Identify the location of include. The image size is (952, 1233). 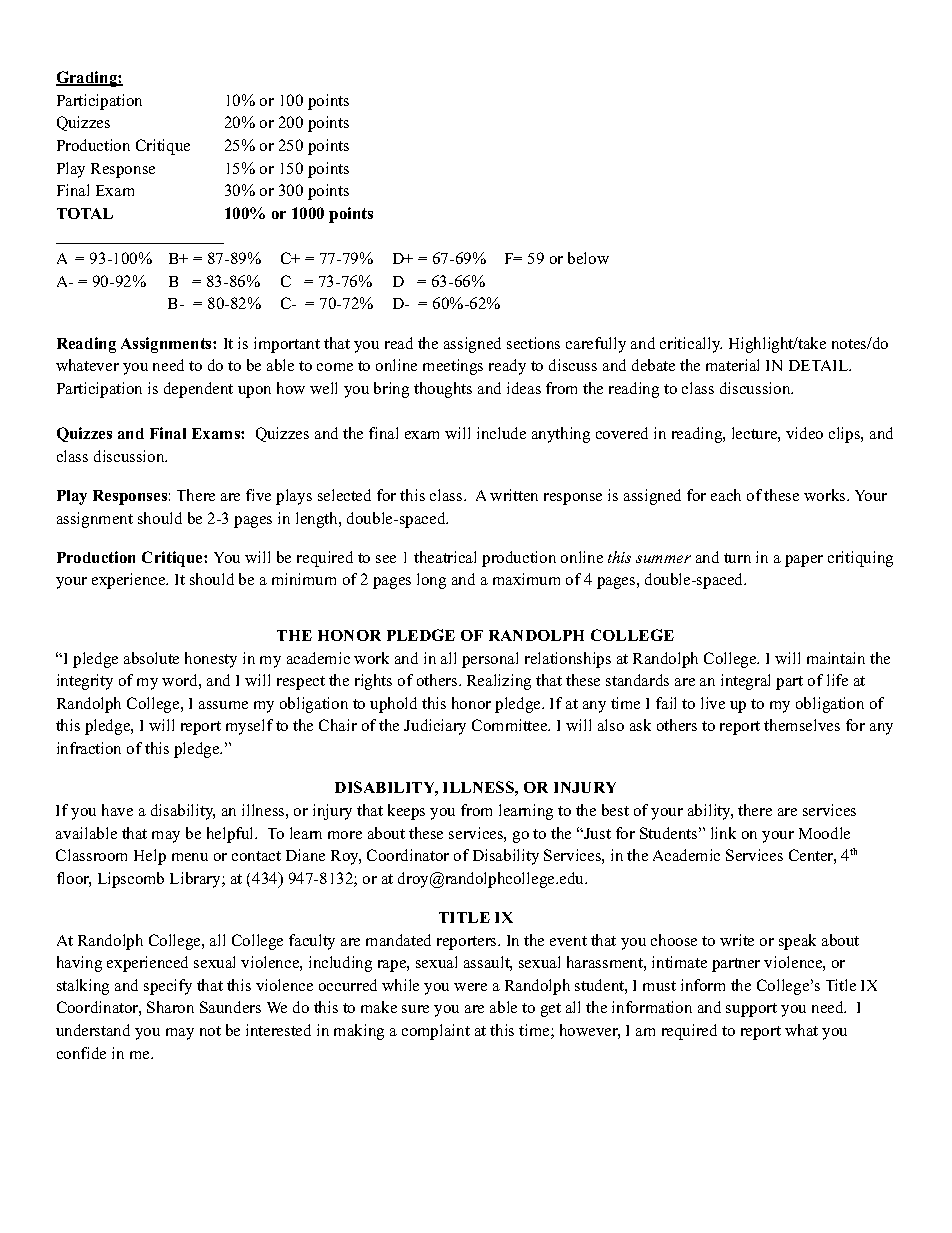
(501, 433).
